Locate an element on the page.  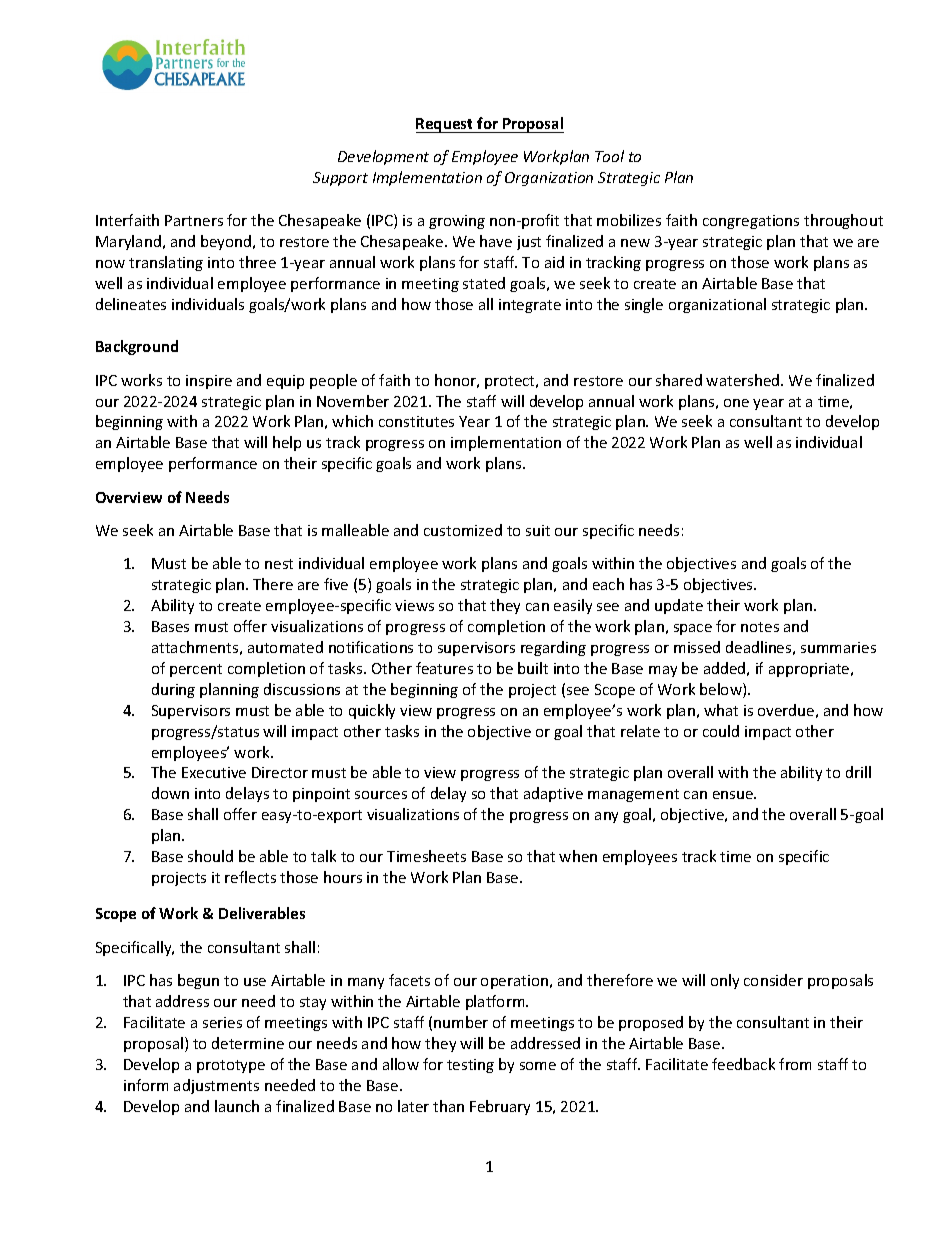
when is located at coordinates (578, 856).
